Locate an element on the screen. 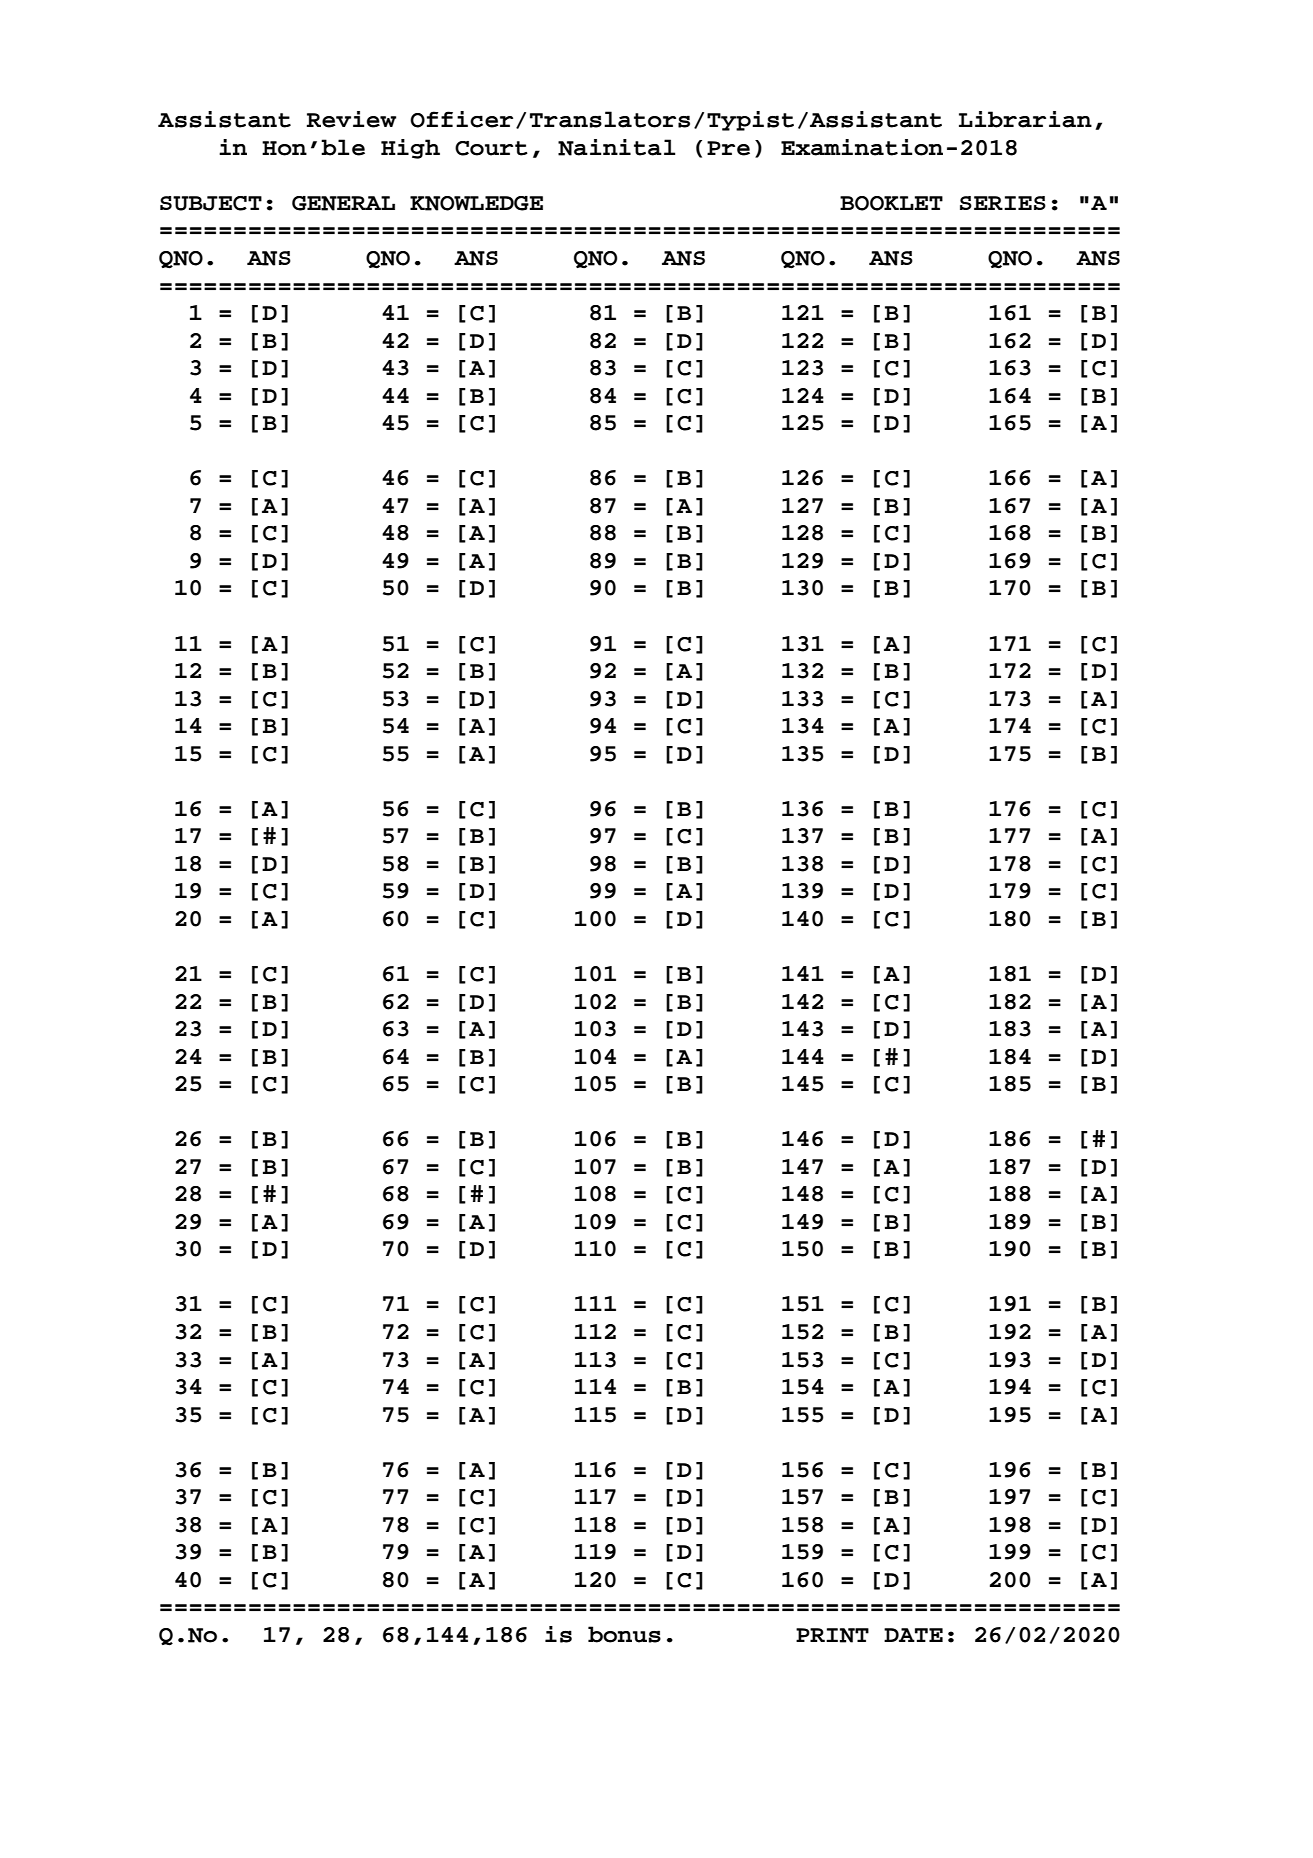 This screenshot has width=1313, height=1858. KNOWLEDGE is located at coordinates (476, 203).
